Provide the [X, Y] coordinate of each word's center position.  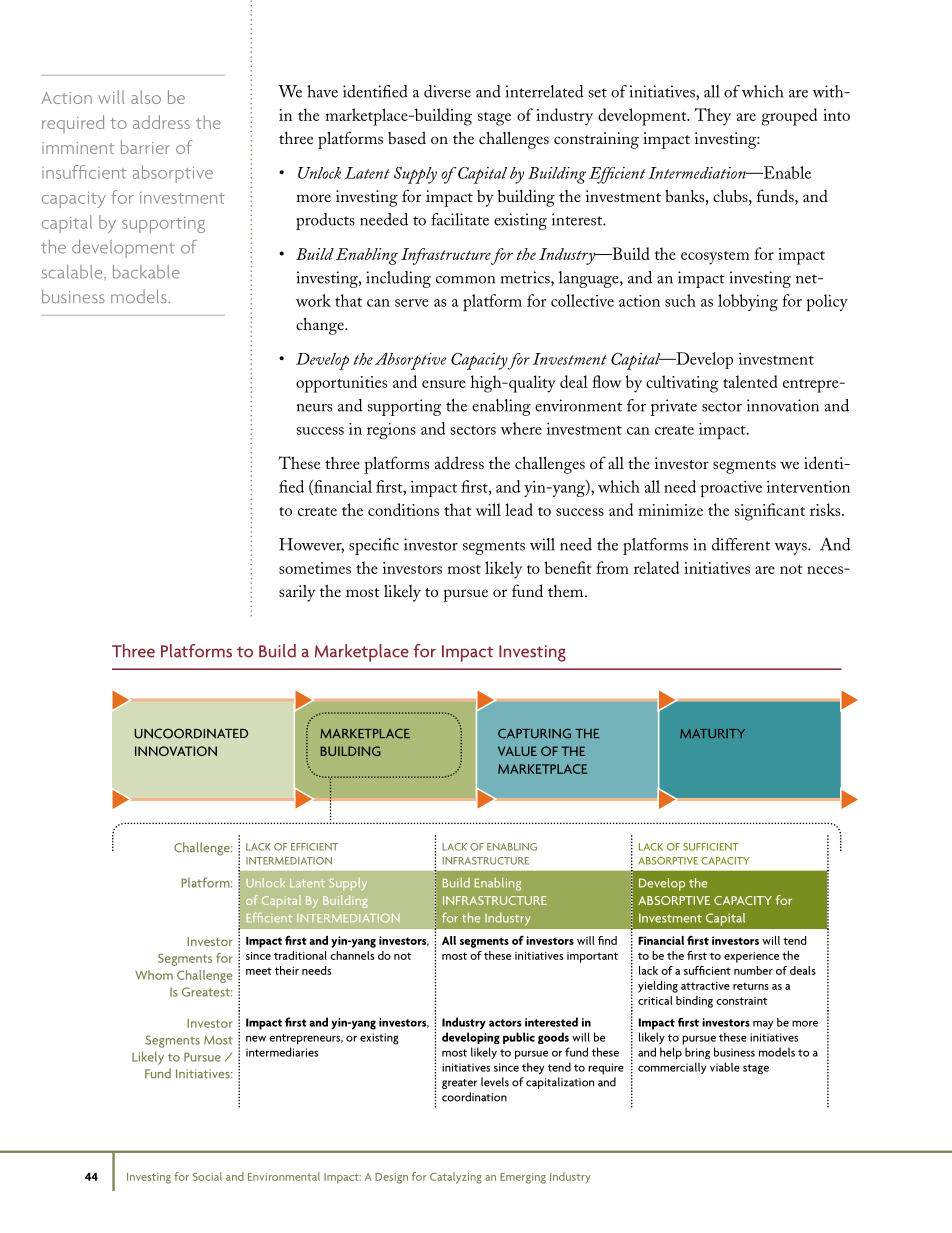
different [741, 544]
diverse [447, 91]
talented [750, 381]
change [321, 326]
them [567, 591]
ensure [444, 384]
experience [751, 957]
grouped [789, 117]
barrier [145, 147]
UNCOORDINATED [191, 733]
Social [207, 1176]
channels [352, 955]
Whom [154, 975]
